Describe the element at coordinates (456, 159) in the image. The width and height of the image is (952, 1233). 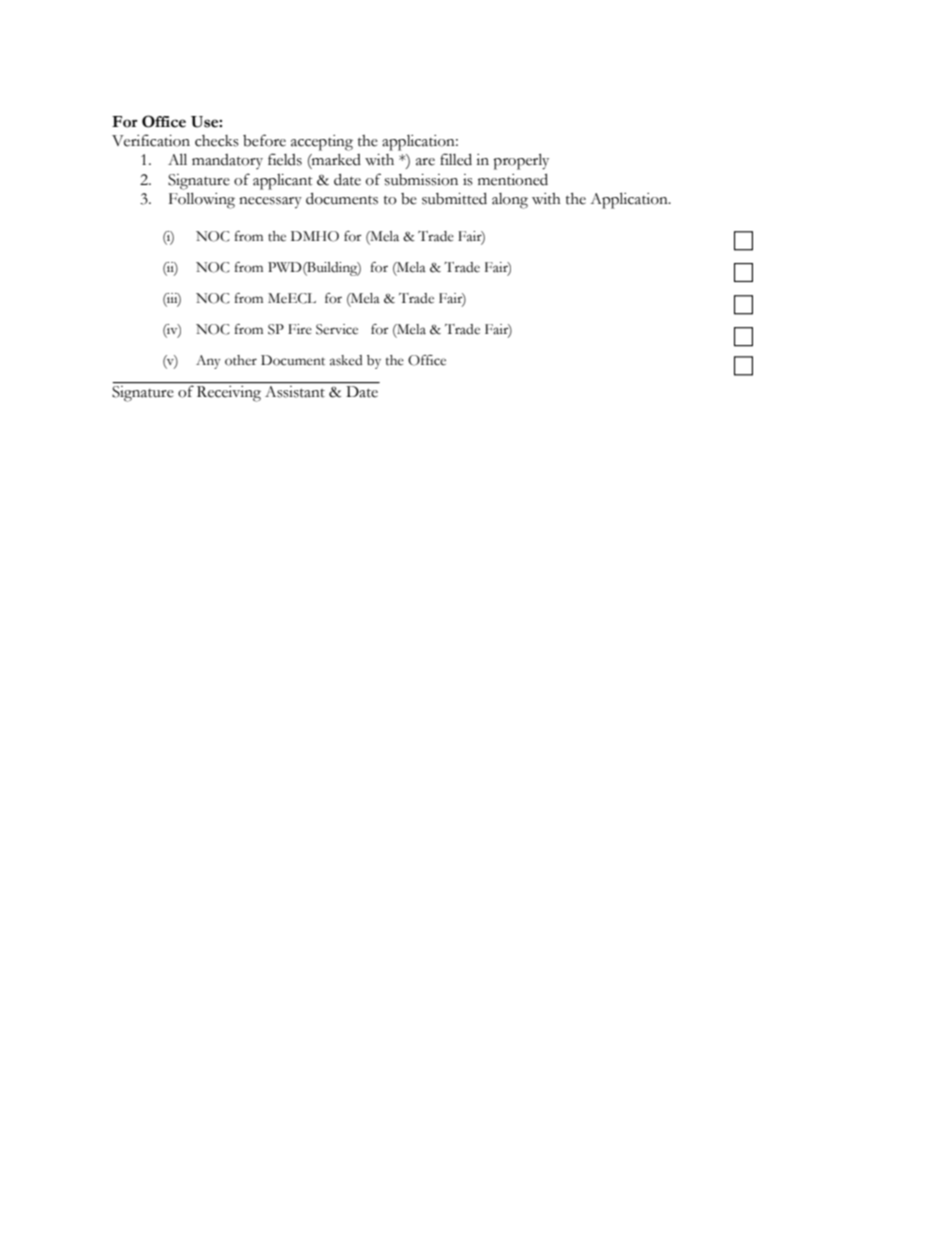
I see `filled` at that location.
